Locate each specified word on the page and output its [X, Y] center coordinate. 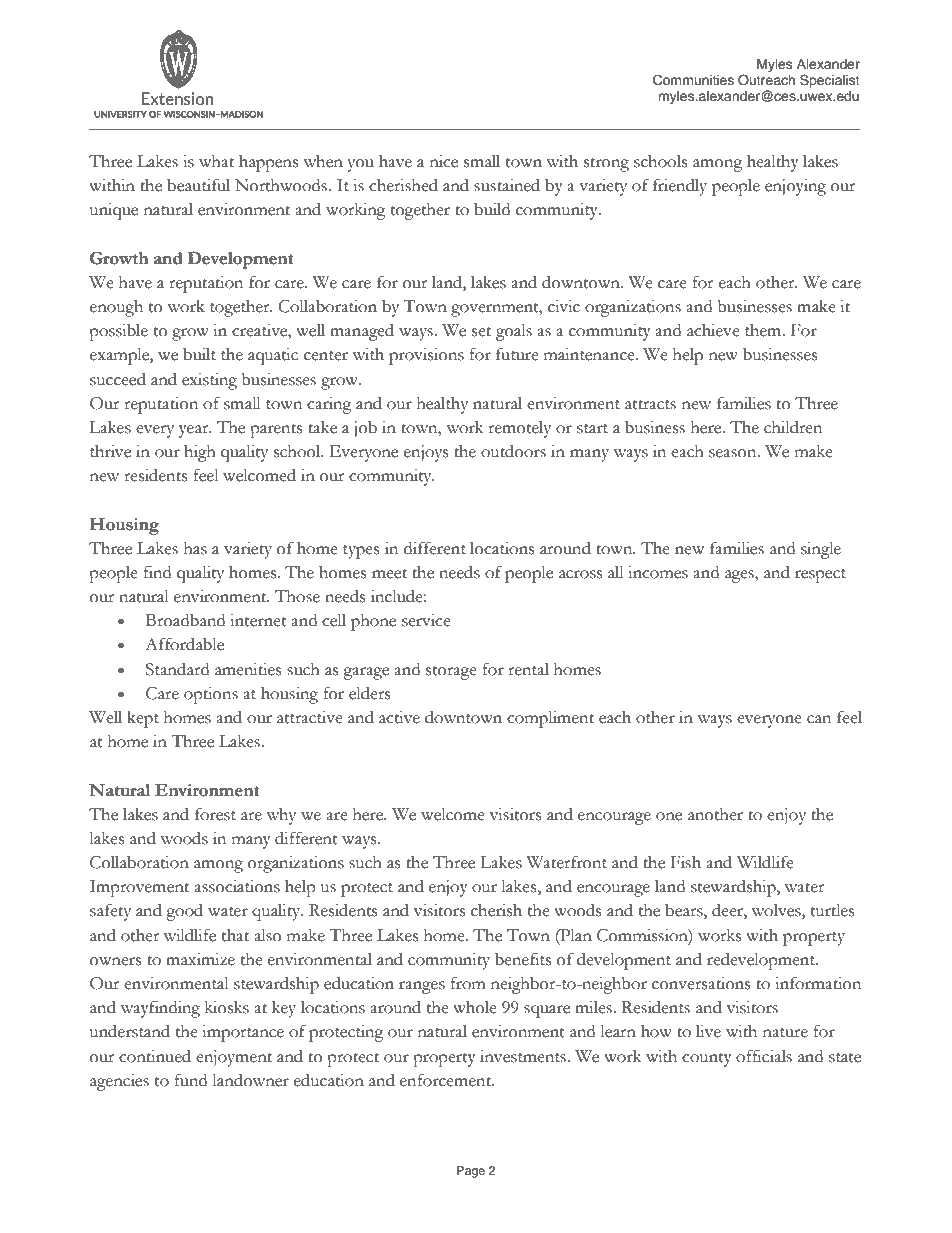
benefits [523, 959]
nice [444, 161]
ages [740, 576]
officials [764, 1056]
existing [209, 381]
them [764, 330]
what [216, 161]
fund [191, 1080]
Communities [693, 80]
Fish [686, 862]
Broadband [185, 620]
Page [471, 1172]
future [517, 354]
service [426, 620]
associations [237, 886]
